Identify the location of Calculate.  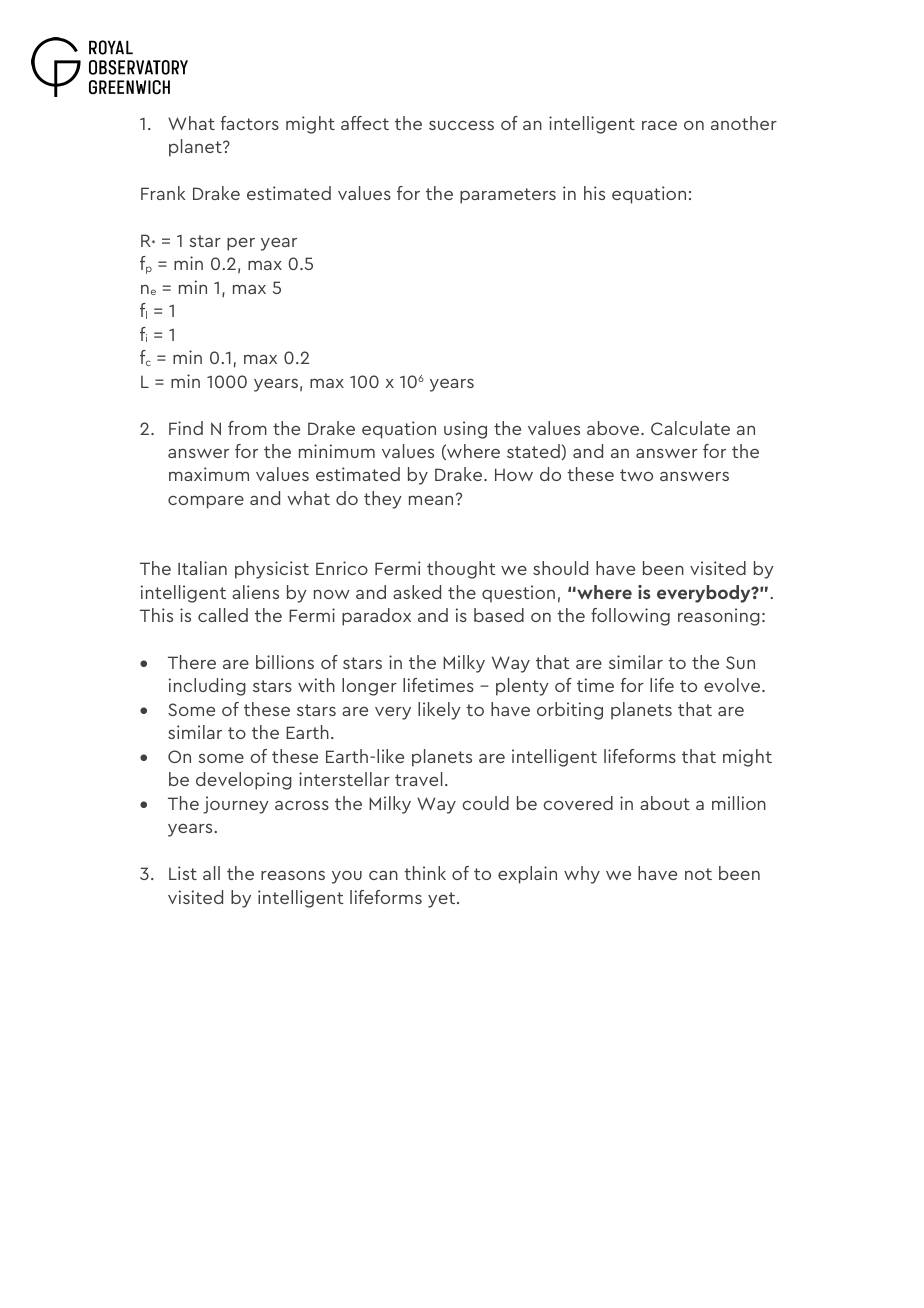
(690, 428).
